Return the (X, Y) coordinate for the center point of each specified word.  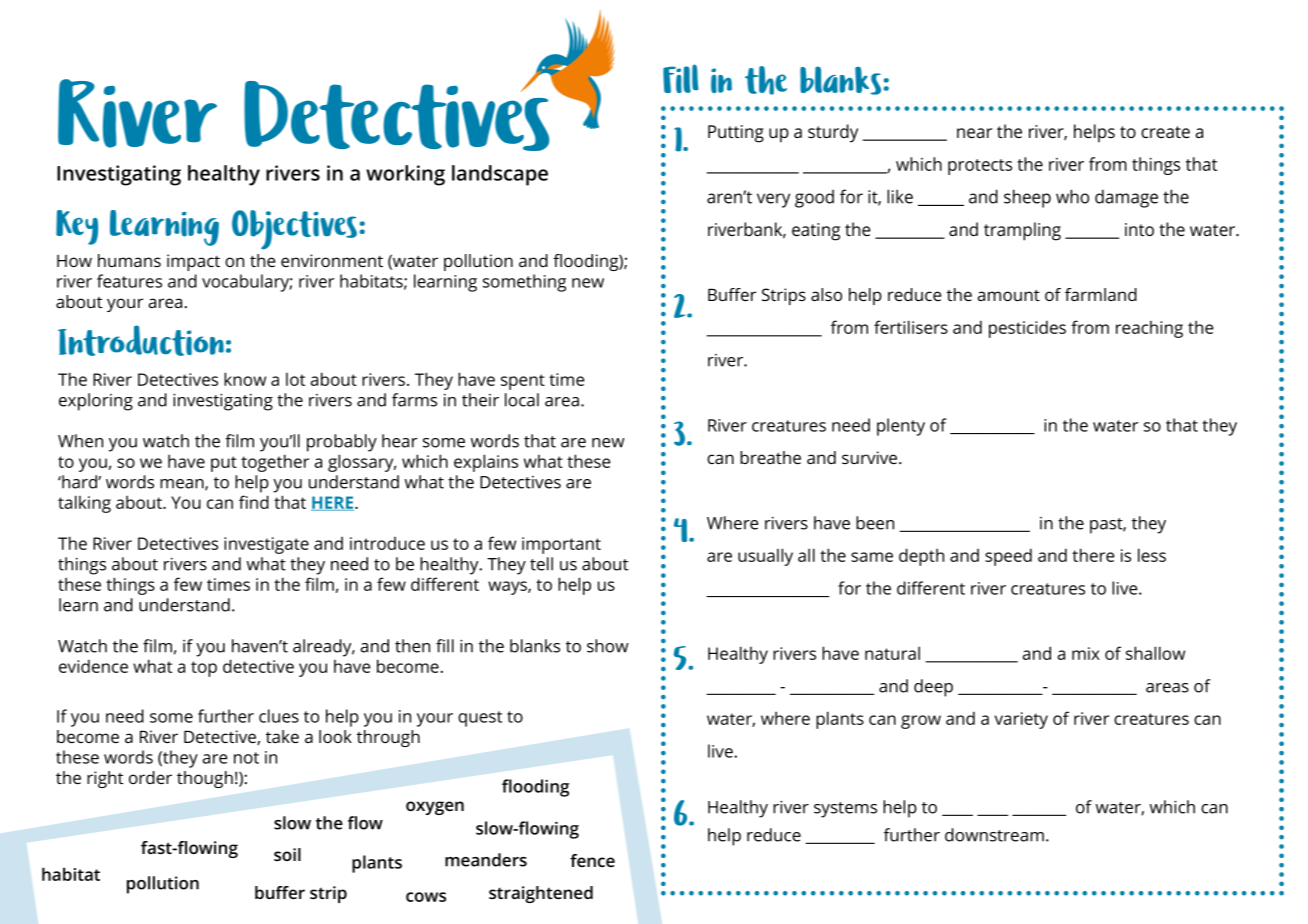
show (608, 646)
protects (980, 167)
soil (287, 854)
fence (592, 860)
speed (1008, 557)
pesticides (1027, 329)
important (561, 545)
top (204, 669)
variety (1021, 720)
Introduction (141, 340)
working (405, 175)
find (254, 502)
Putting (736, 134)
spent (523, 382)
